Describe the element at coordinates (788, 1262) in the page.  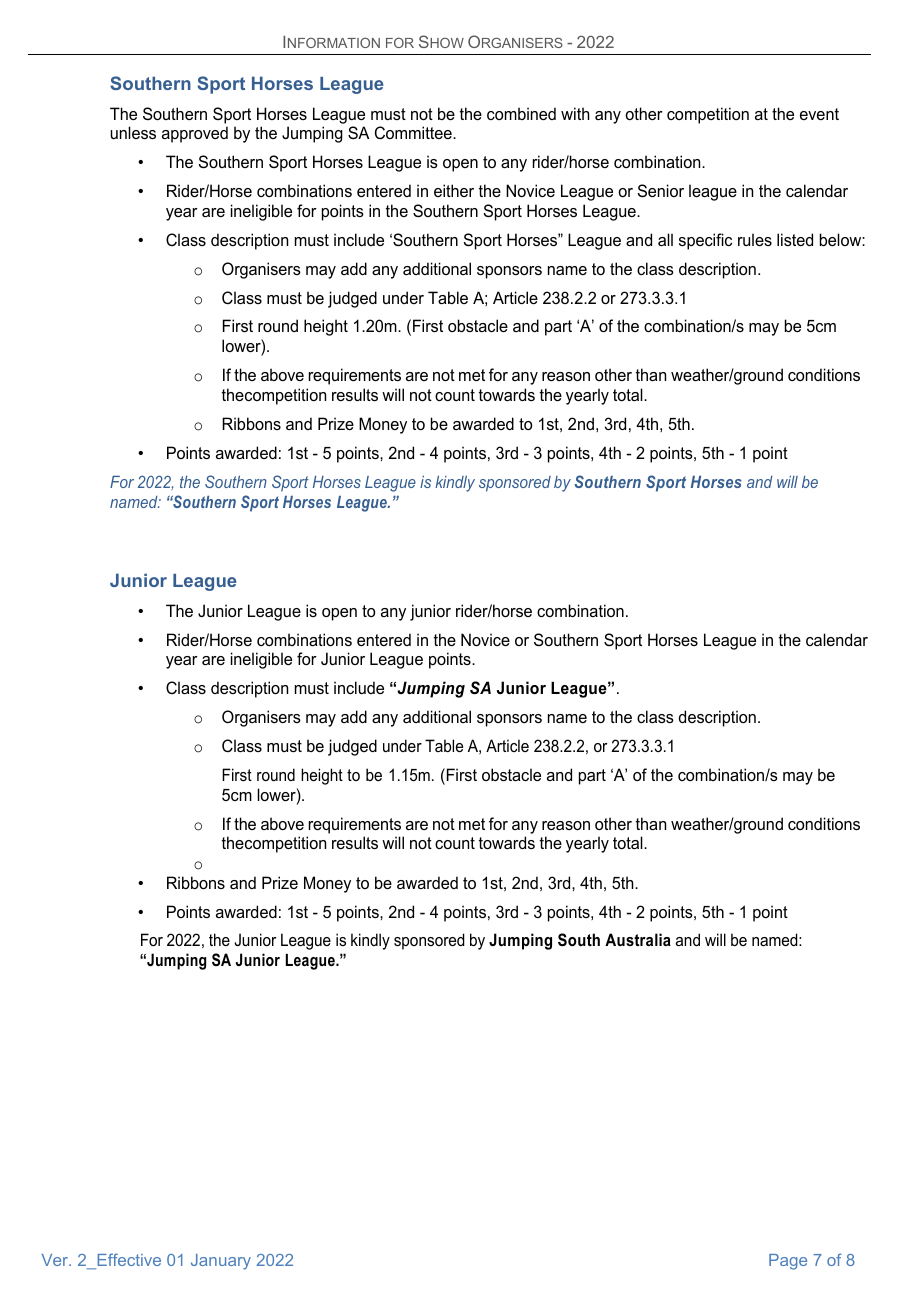
I see `Page` at that location.
